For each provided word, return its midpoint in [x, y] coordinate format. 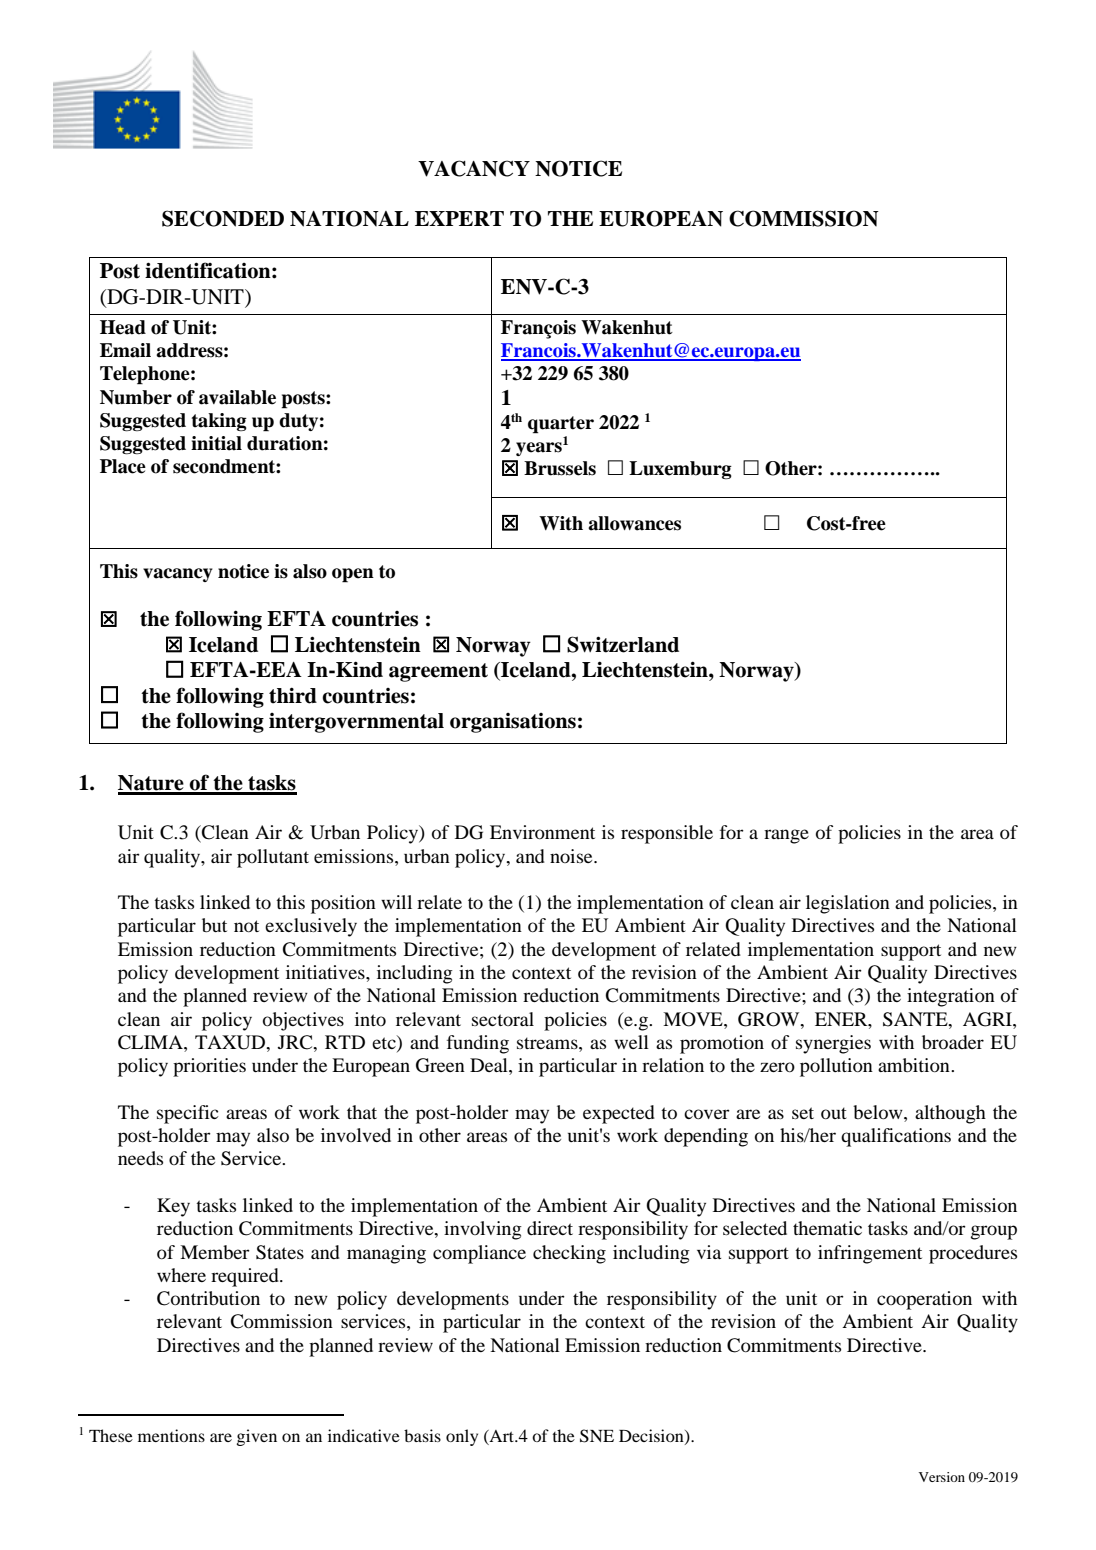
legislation [848, 904]
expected [619, 1114]
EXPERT [459, 218]
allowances [634, 523]
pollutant [273, 858]
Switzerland [623, 644]
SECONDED [223, 218]
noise [572, 856]
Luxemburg [680, 470]
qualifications [896, 1137]
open [353, 575]
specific [188, 1114]
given [257, 1437]
